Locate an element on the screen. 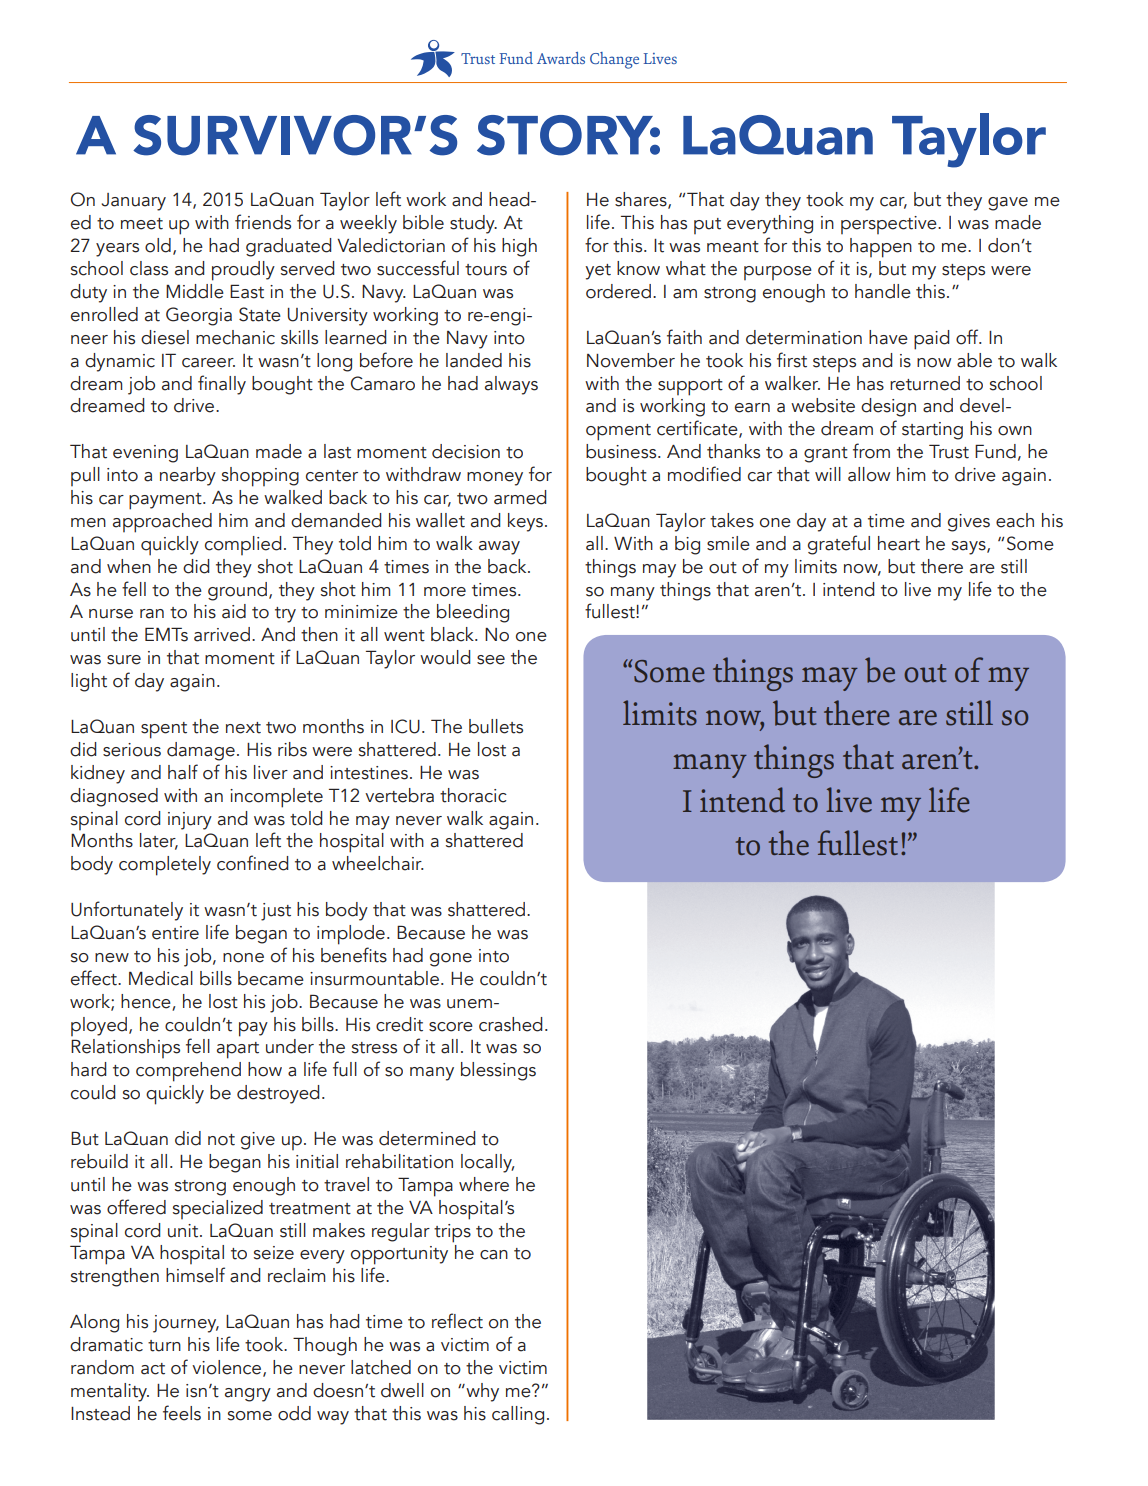 The width and height of the screenshot is (1148, 1486). perspective is located at coordinates (890, 225).
